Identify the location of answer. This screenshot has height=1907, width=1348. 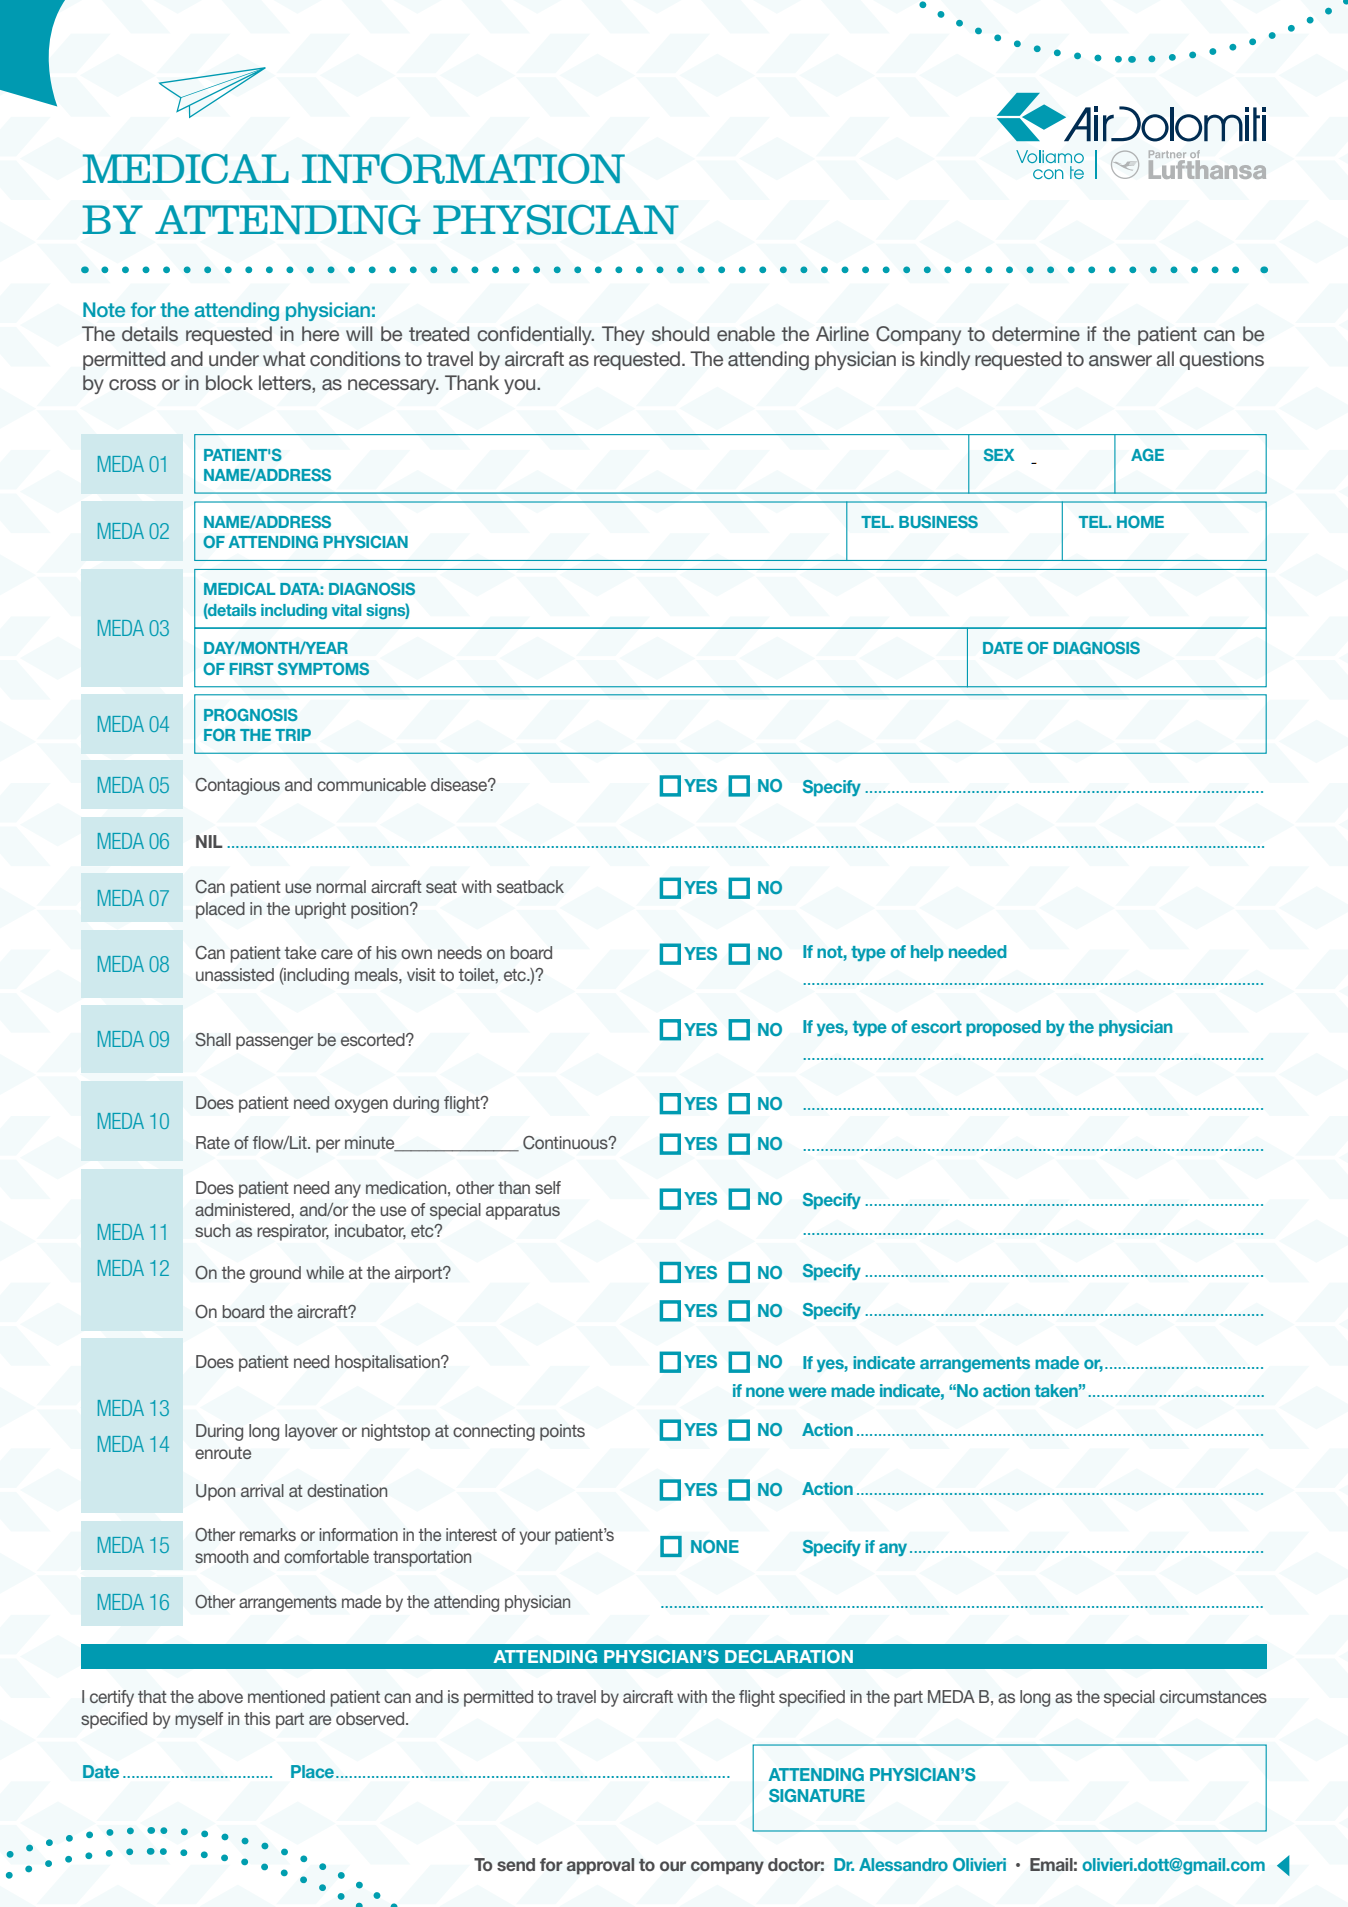
(1120, 360).
